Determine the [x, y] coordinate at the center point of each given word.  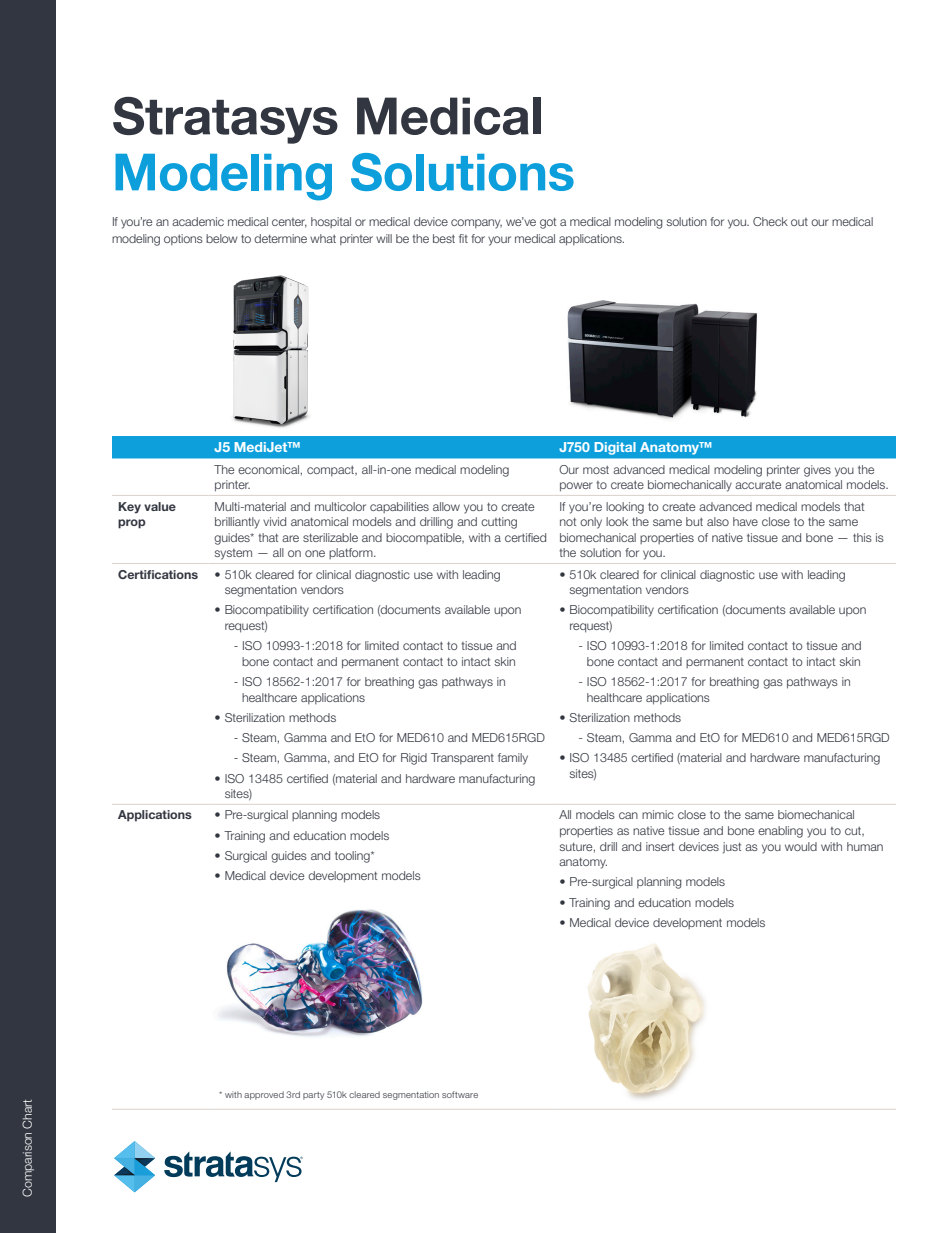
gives [817, 471]
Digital [615, 448]
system [233, 554]
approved [264, 1095]
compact [332, 471]
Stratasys [225, 120]
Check [770, 221]
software [460, 1094]
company [476, 224]
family [513, 759]
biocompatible [425, 538]
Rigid [414, 759]
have [745, 521]
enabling [780, 832]
